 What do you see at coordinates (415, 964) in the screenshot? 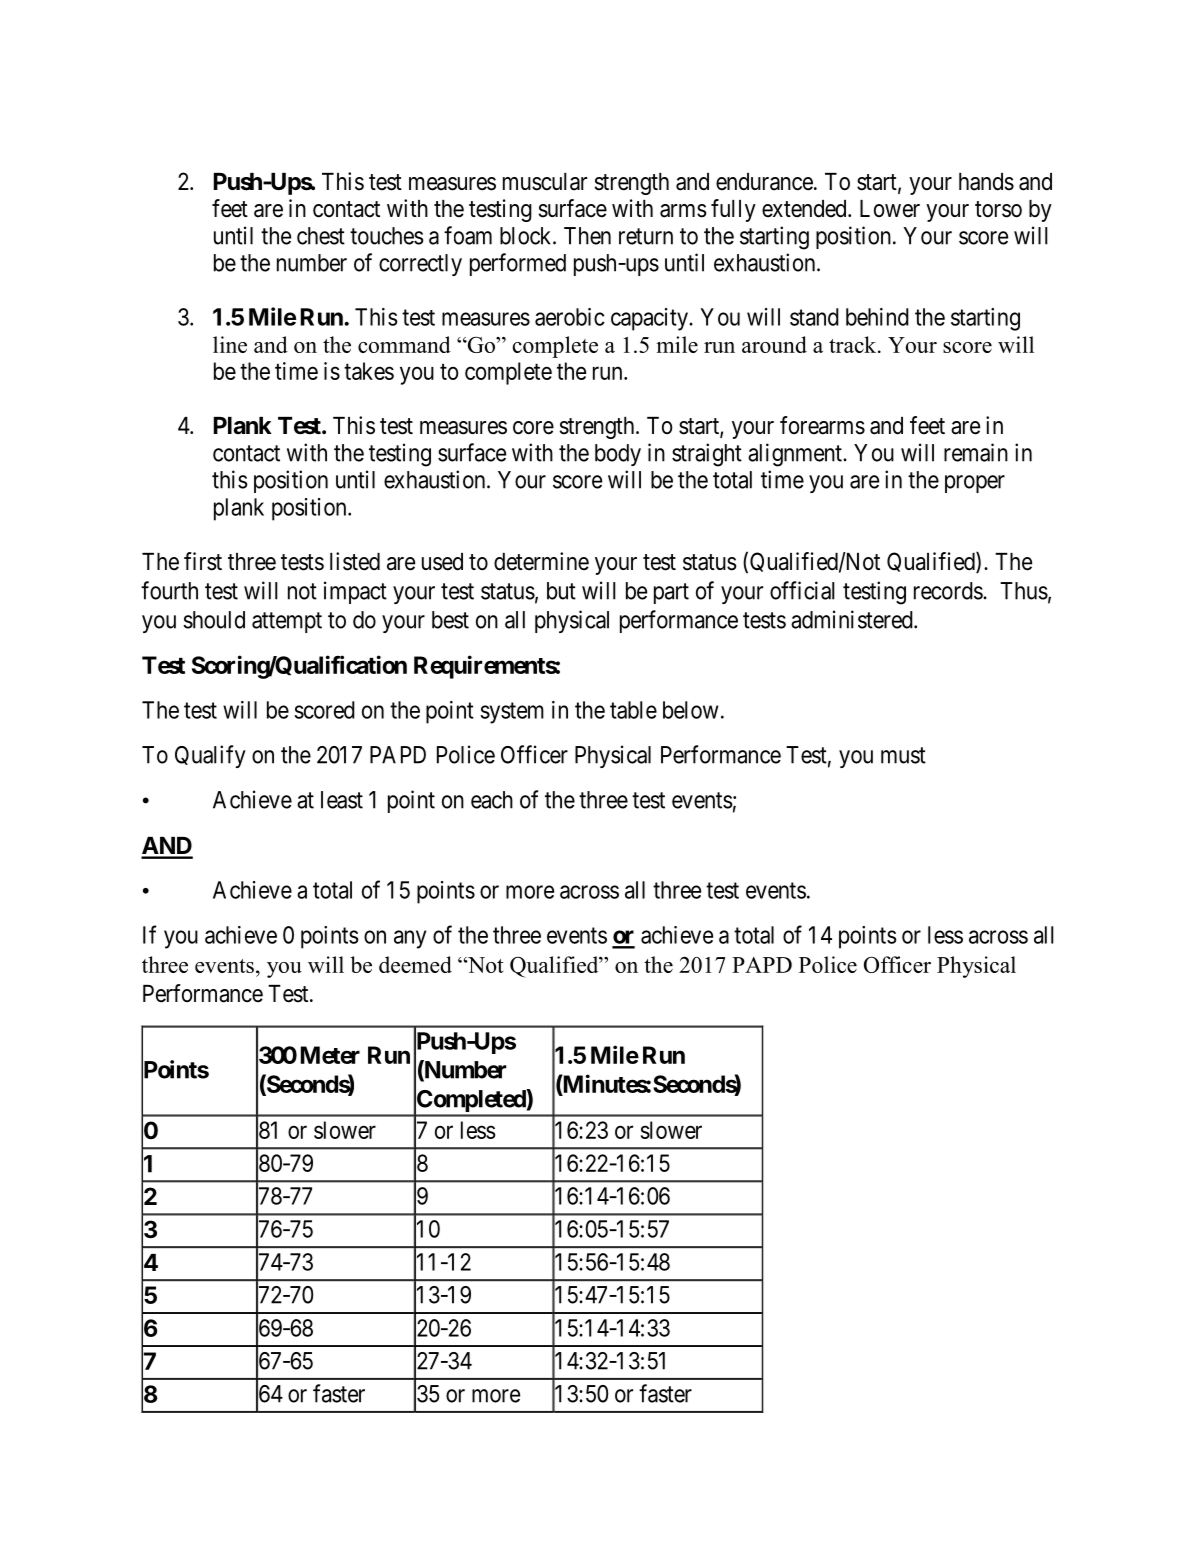
I see `deemed` at bounding box center [415, 964].
